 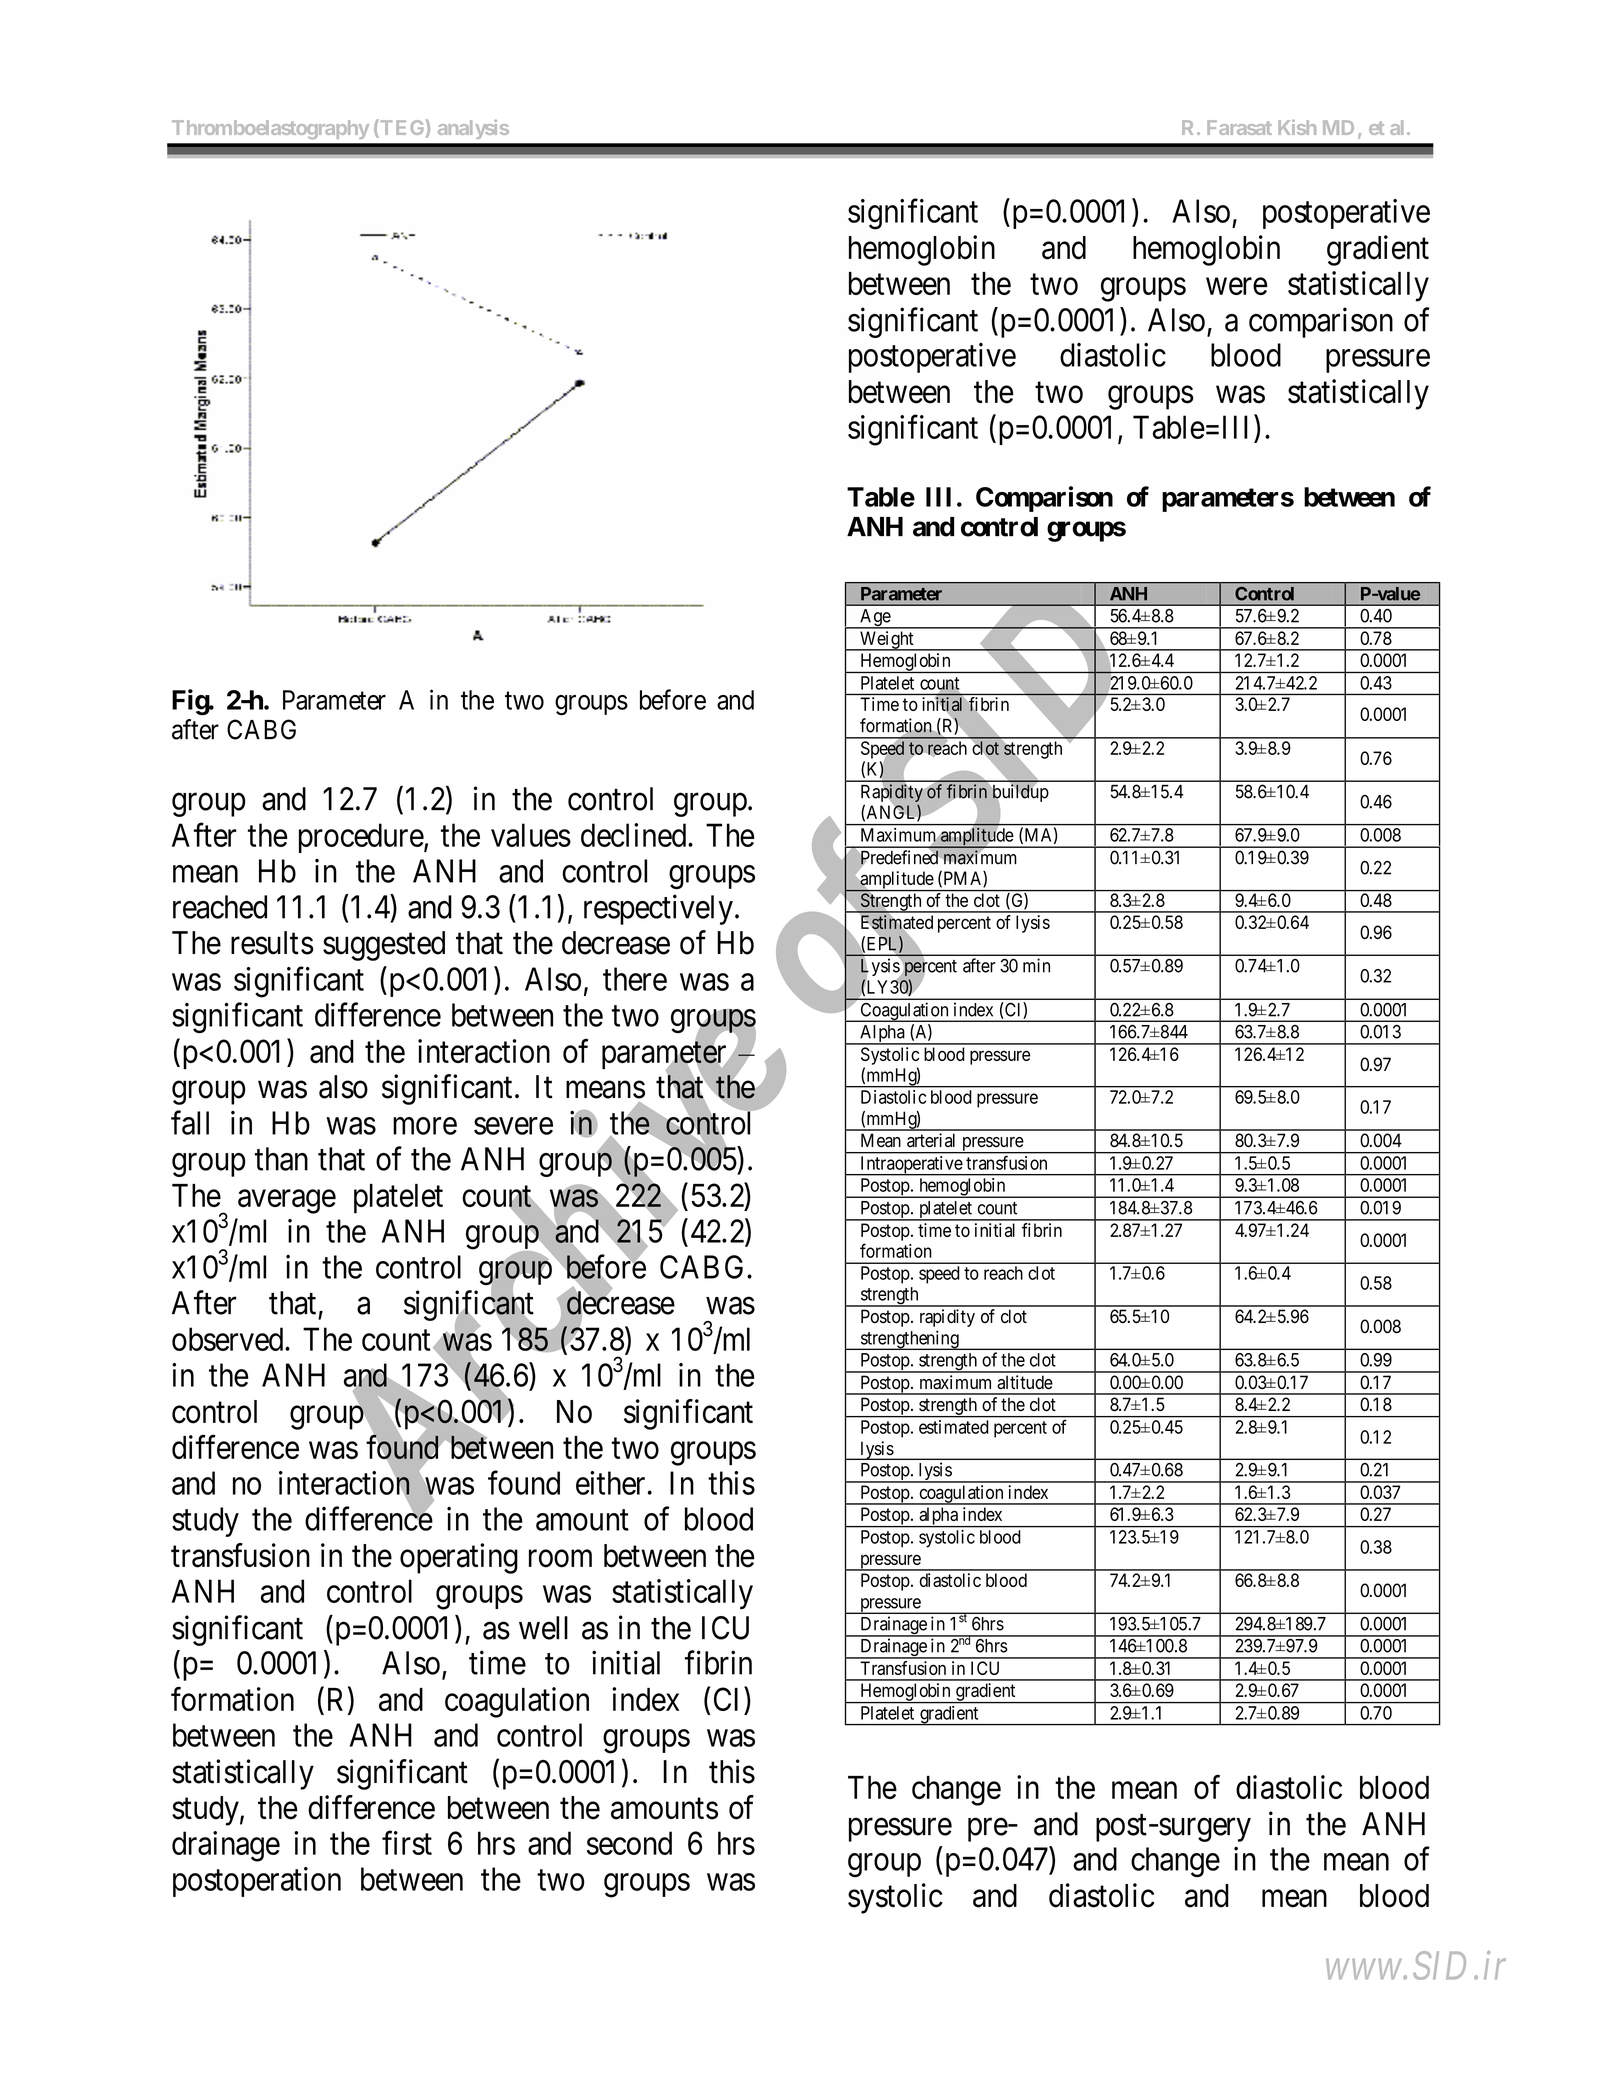 I want to click on were, so click(x=1237, y=286).
